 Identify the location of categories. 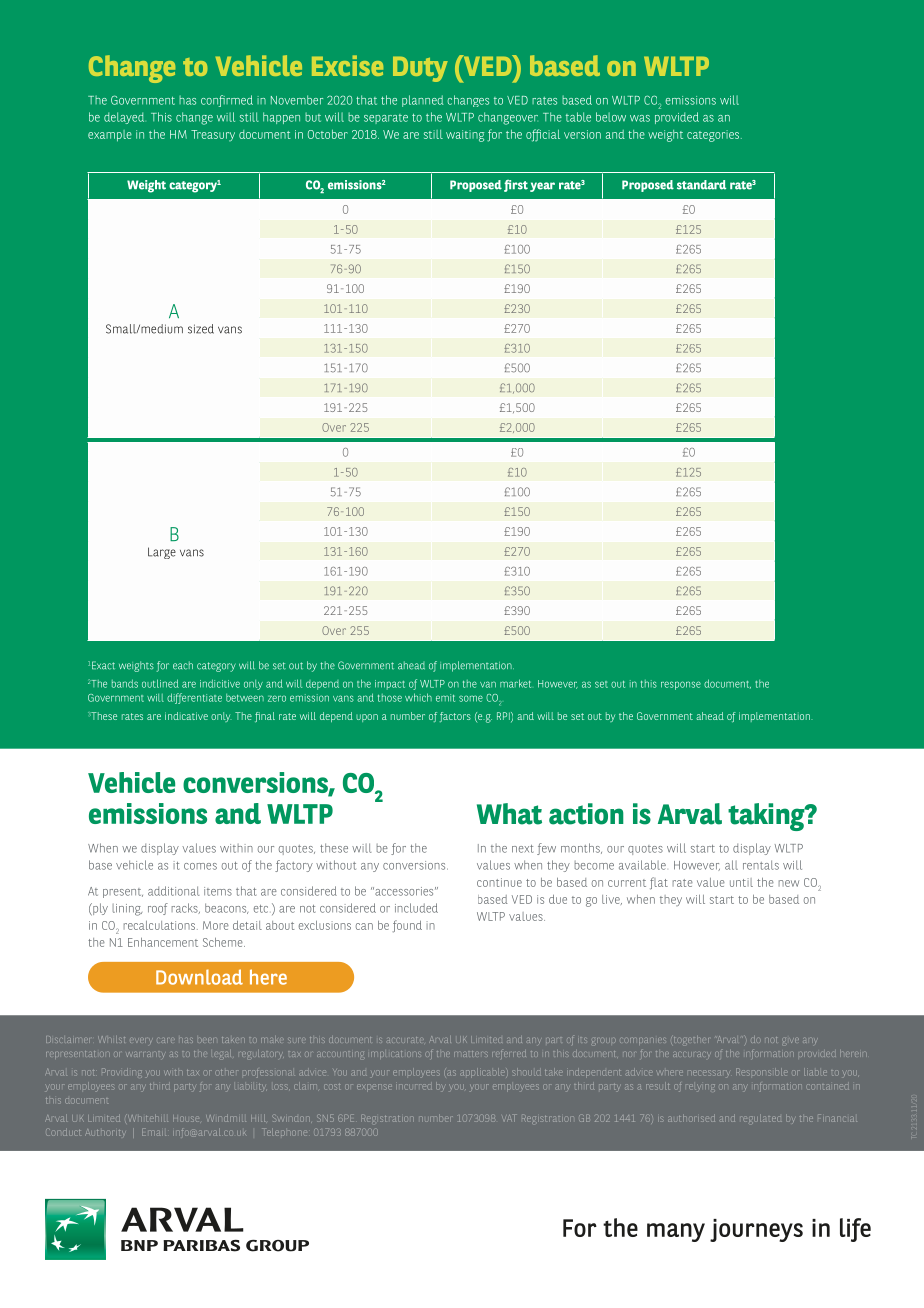
(714, 136).
